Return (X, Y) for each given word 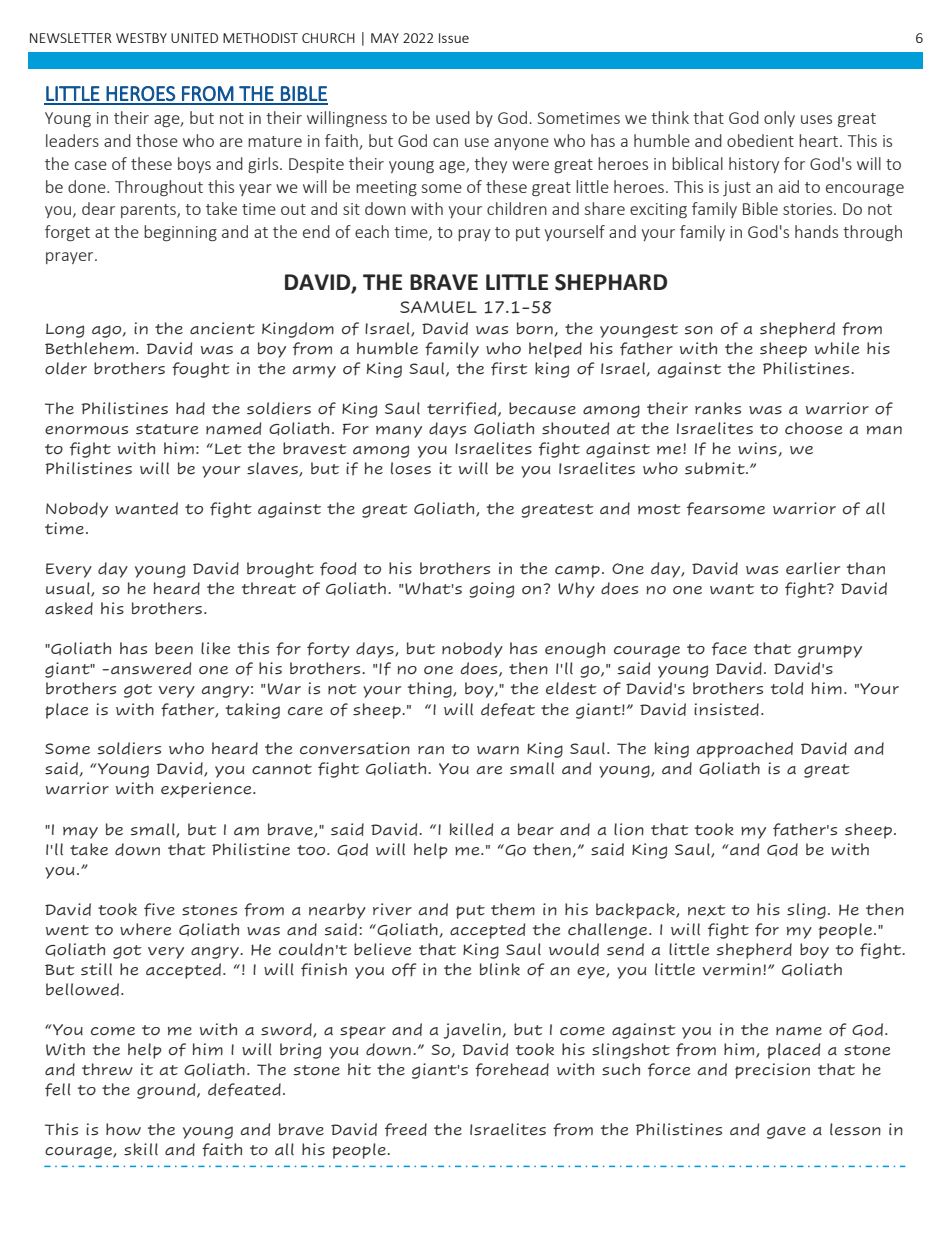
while (837, 348)
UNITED (194, 38)
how (123, 1129)
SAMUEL (438, 307)
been (174, 648)
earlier (813, 568)
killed (471, 829)
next (707, 910)
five (159, 910)
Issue (454, 38)
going (492, 590)
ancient (222, 328)
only (779, 119)
